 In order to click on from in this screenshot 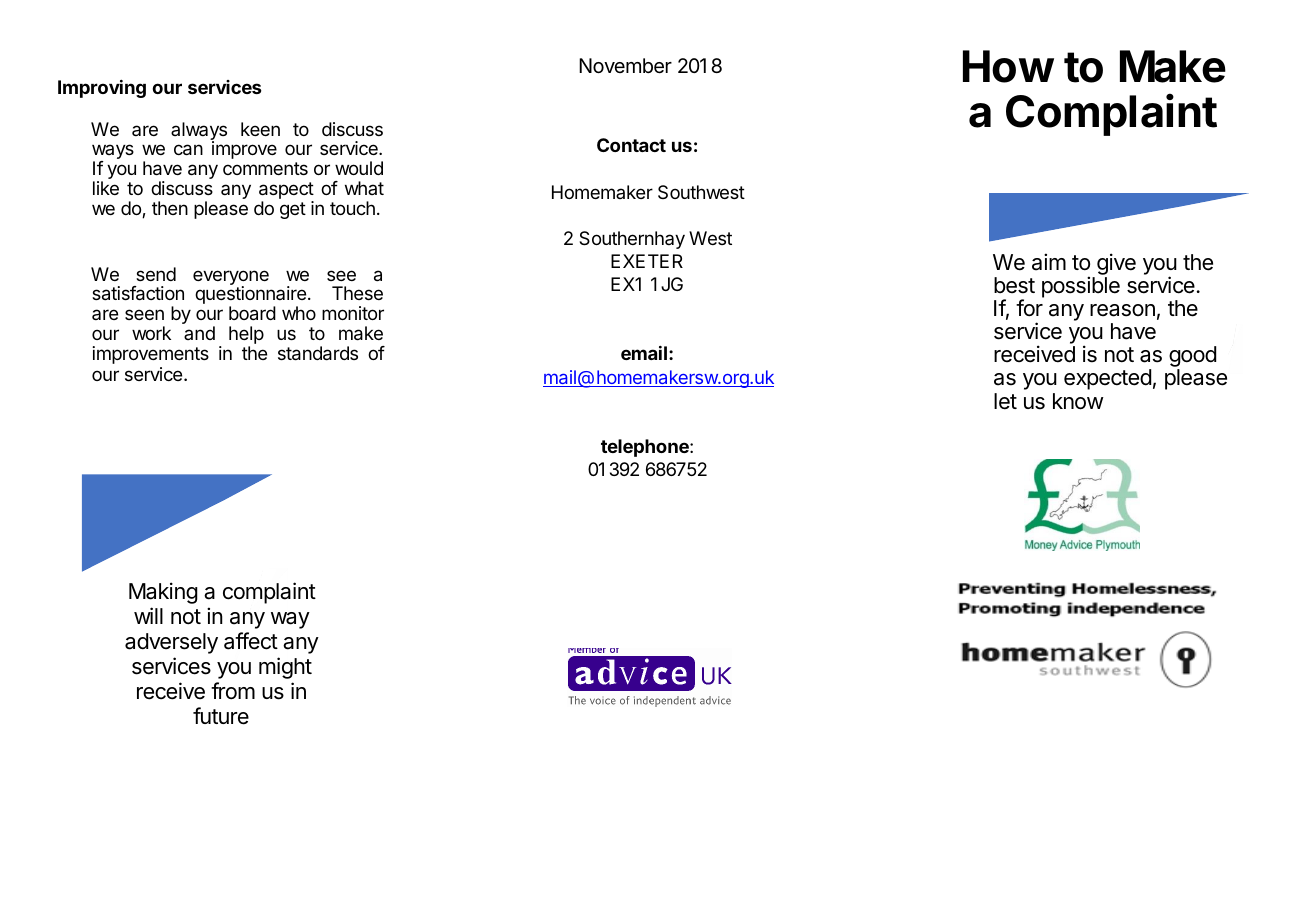, I will do `click(233, 691)`.
